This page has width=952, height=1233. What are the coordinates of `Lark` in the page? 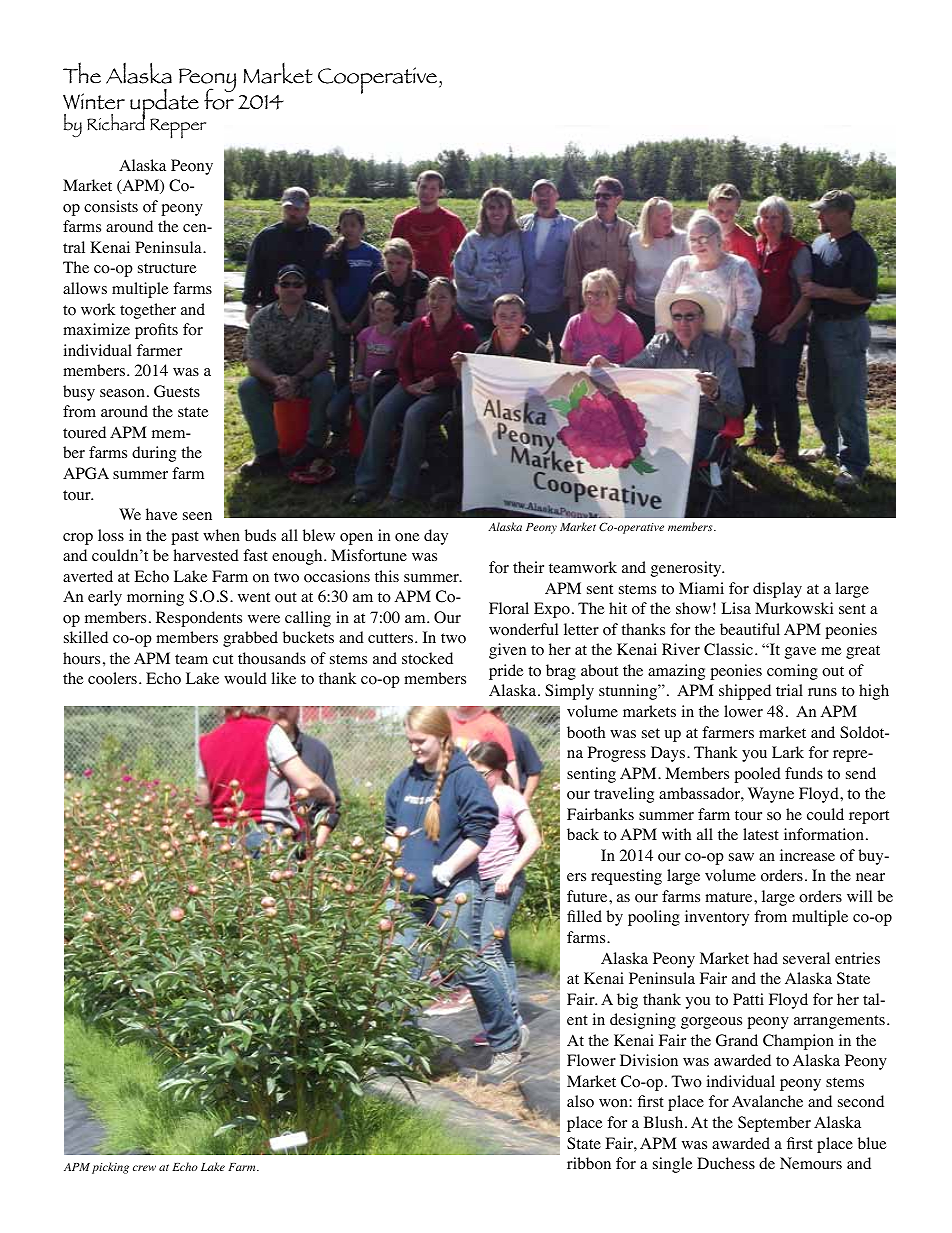 It's located at (788, 752).
